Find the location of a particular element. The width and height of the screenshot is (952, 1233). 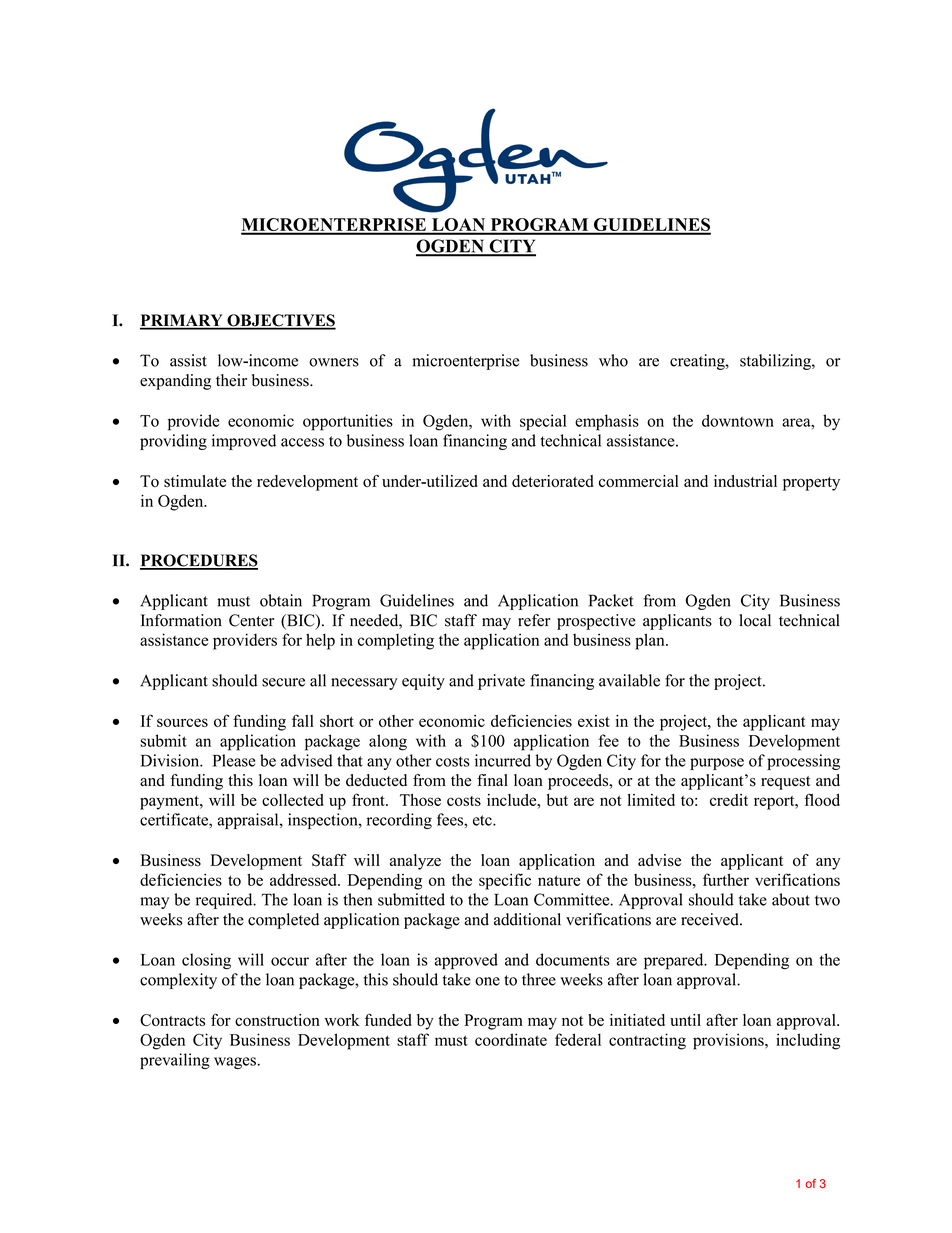

OBJECTIVES is located at coordinates (280, 321).
